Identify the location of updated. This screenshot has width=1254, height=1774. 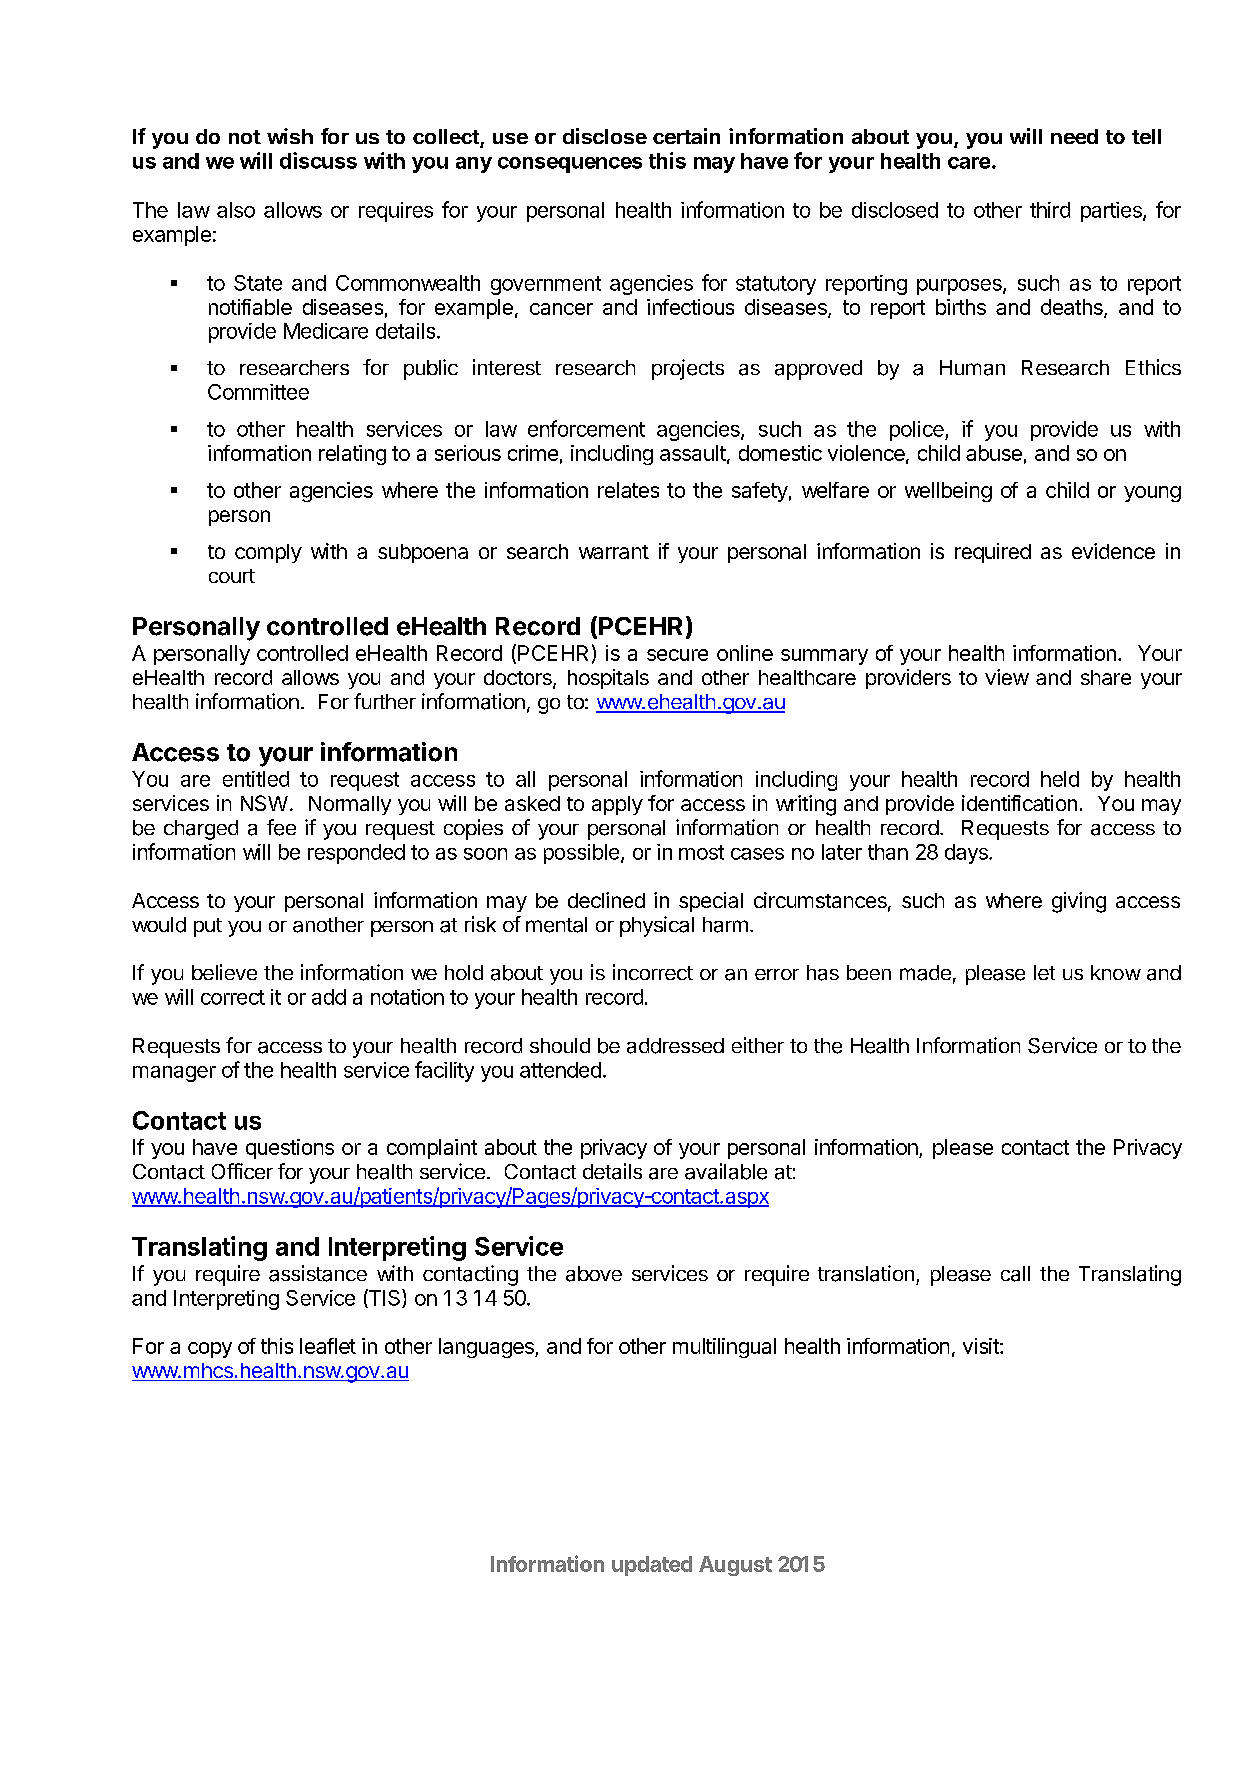
(652, 1566).
